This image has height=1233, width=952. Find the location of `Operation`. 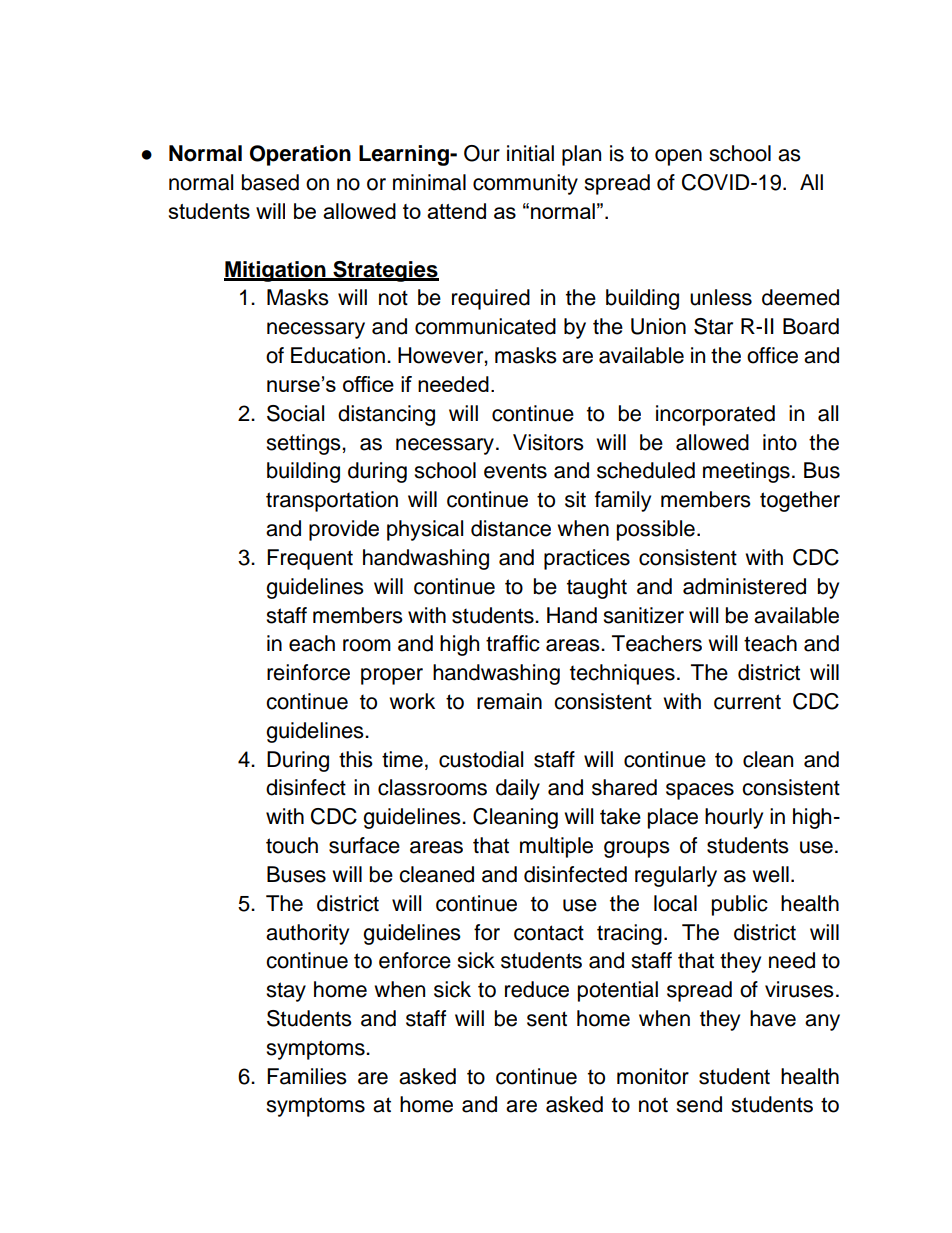

Operation is located at coordinates (300, 155).
